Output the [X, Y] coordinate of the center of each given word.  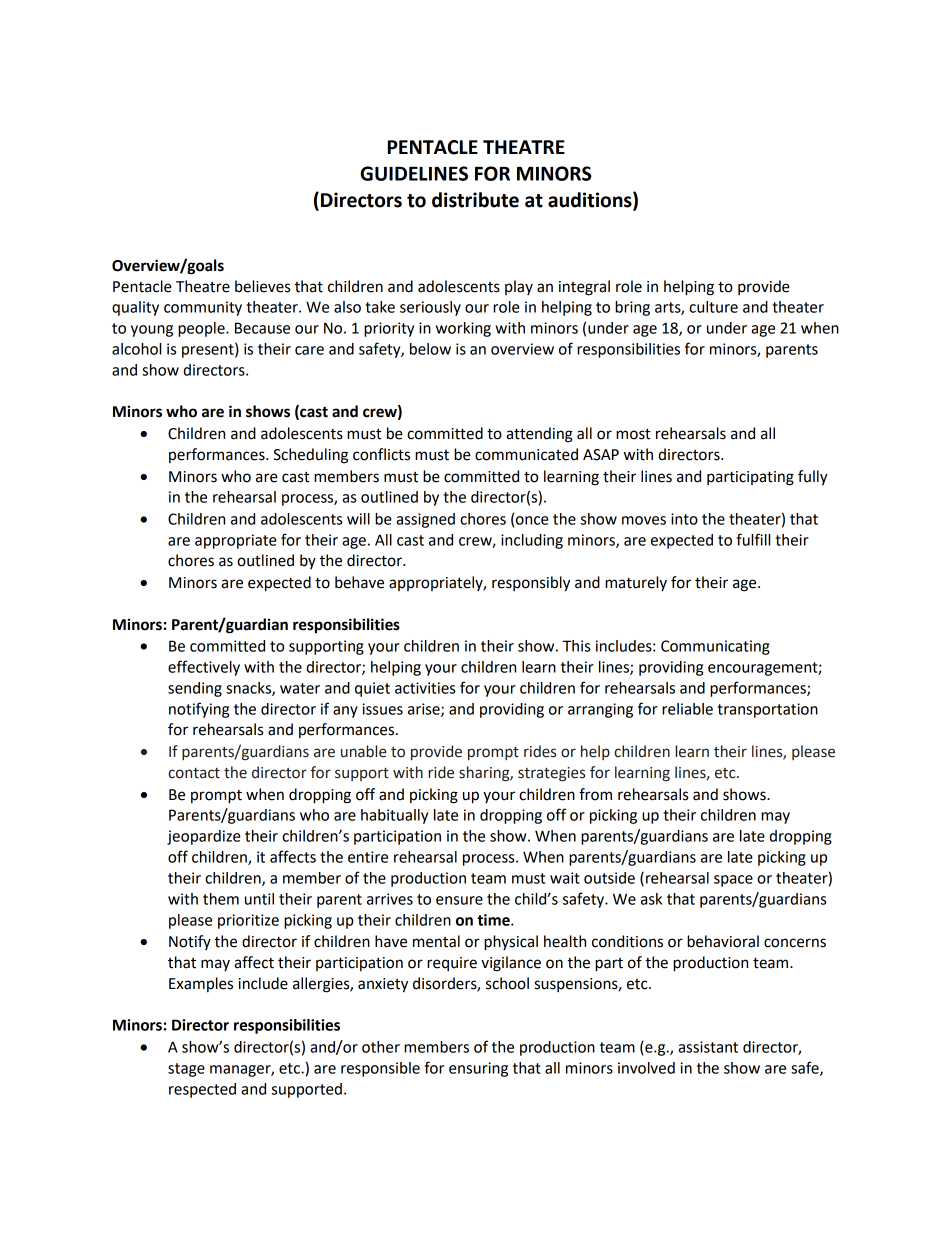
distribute [475, 200]
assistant [708, 1047]
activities [425, 688]
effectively [204, 668]
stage [186, 1070]
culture [713, 307]
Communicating [715, 647]
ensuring [478, 1069]
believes [262, 286]
